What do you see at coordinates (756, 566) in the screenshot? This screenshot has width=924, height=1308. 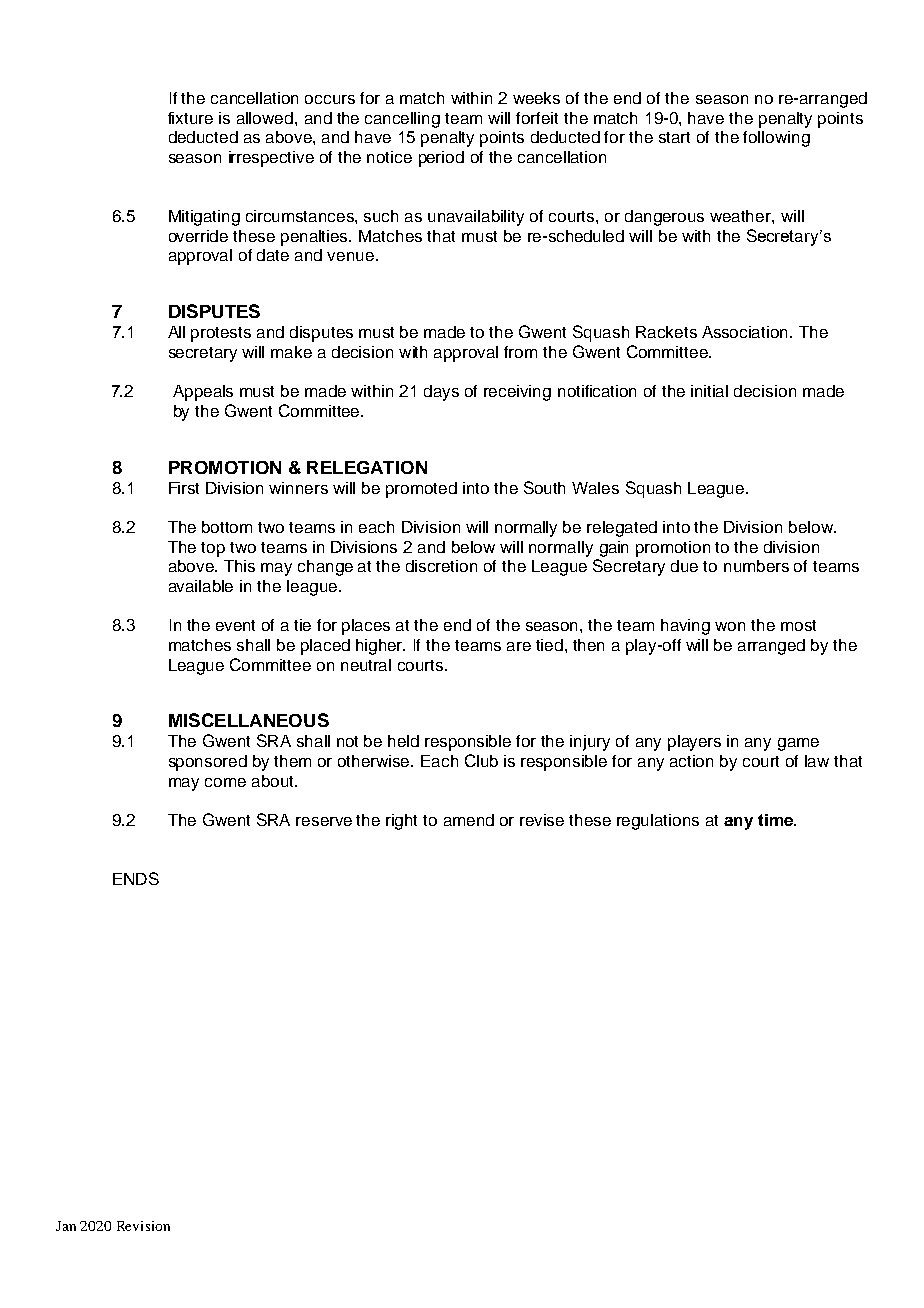 I see `numbers` at bounding box center [756, 566].
